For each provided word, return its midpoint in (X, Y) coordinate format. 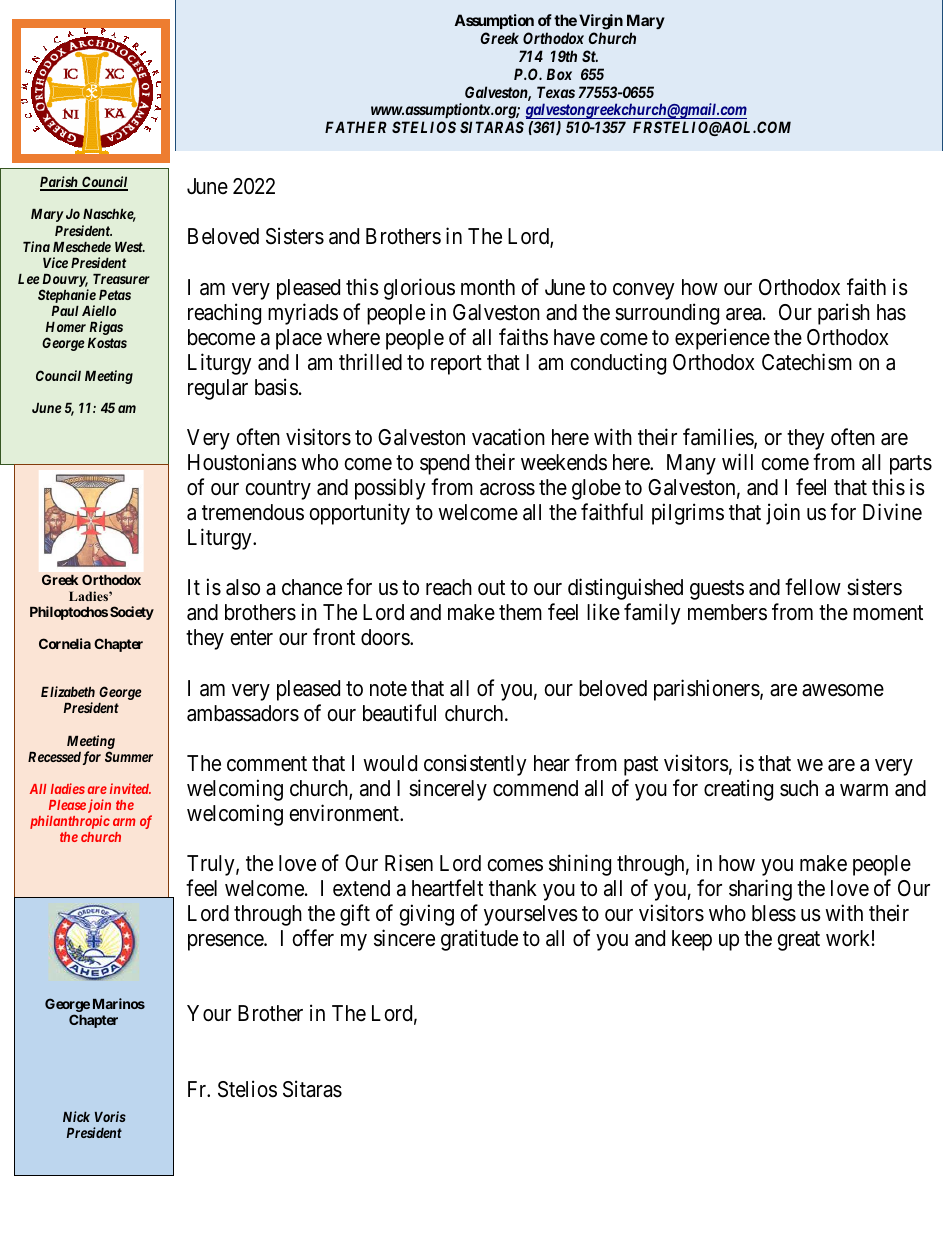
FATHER (356, 127)
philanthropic (70, 822)
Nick (76, 1116)
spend (444, 464)
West (130, 247)
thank (513, 888)
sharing (760, 890)
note (388, 689)
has (891, 312)
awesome (843, 690)
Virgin (601, 22)
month (488, 287)
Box (559, 74)
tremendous (253, 512)
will (737, 461)
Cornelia (65, 643)
